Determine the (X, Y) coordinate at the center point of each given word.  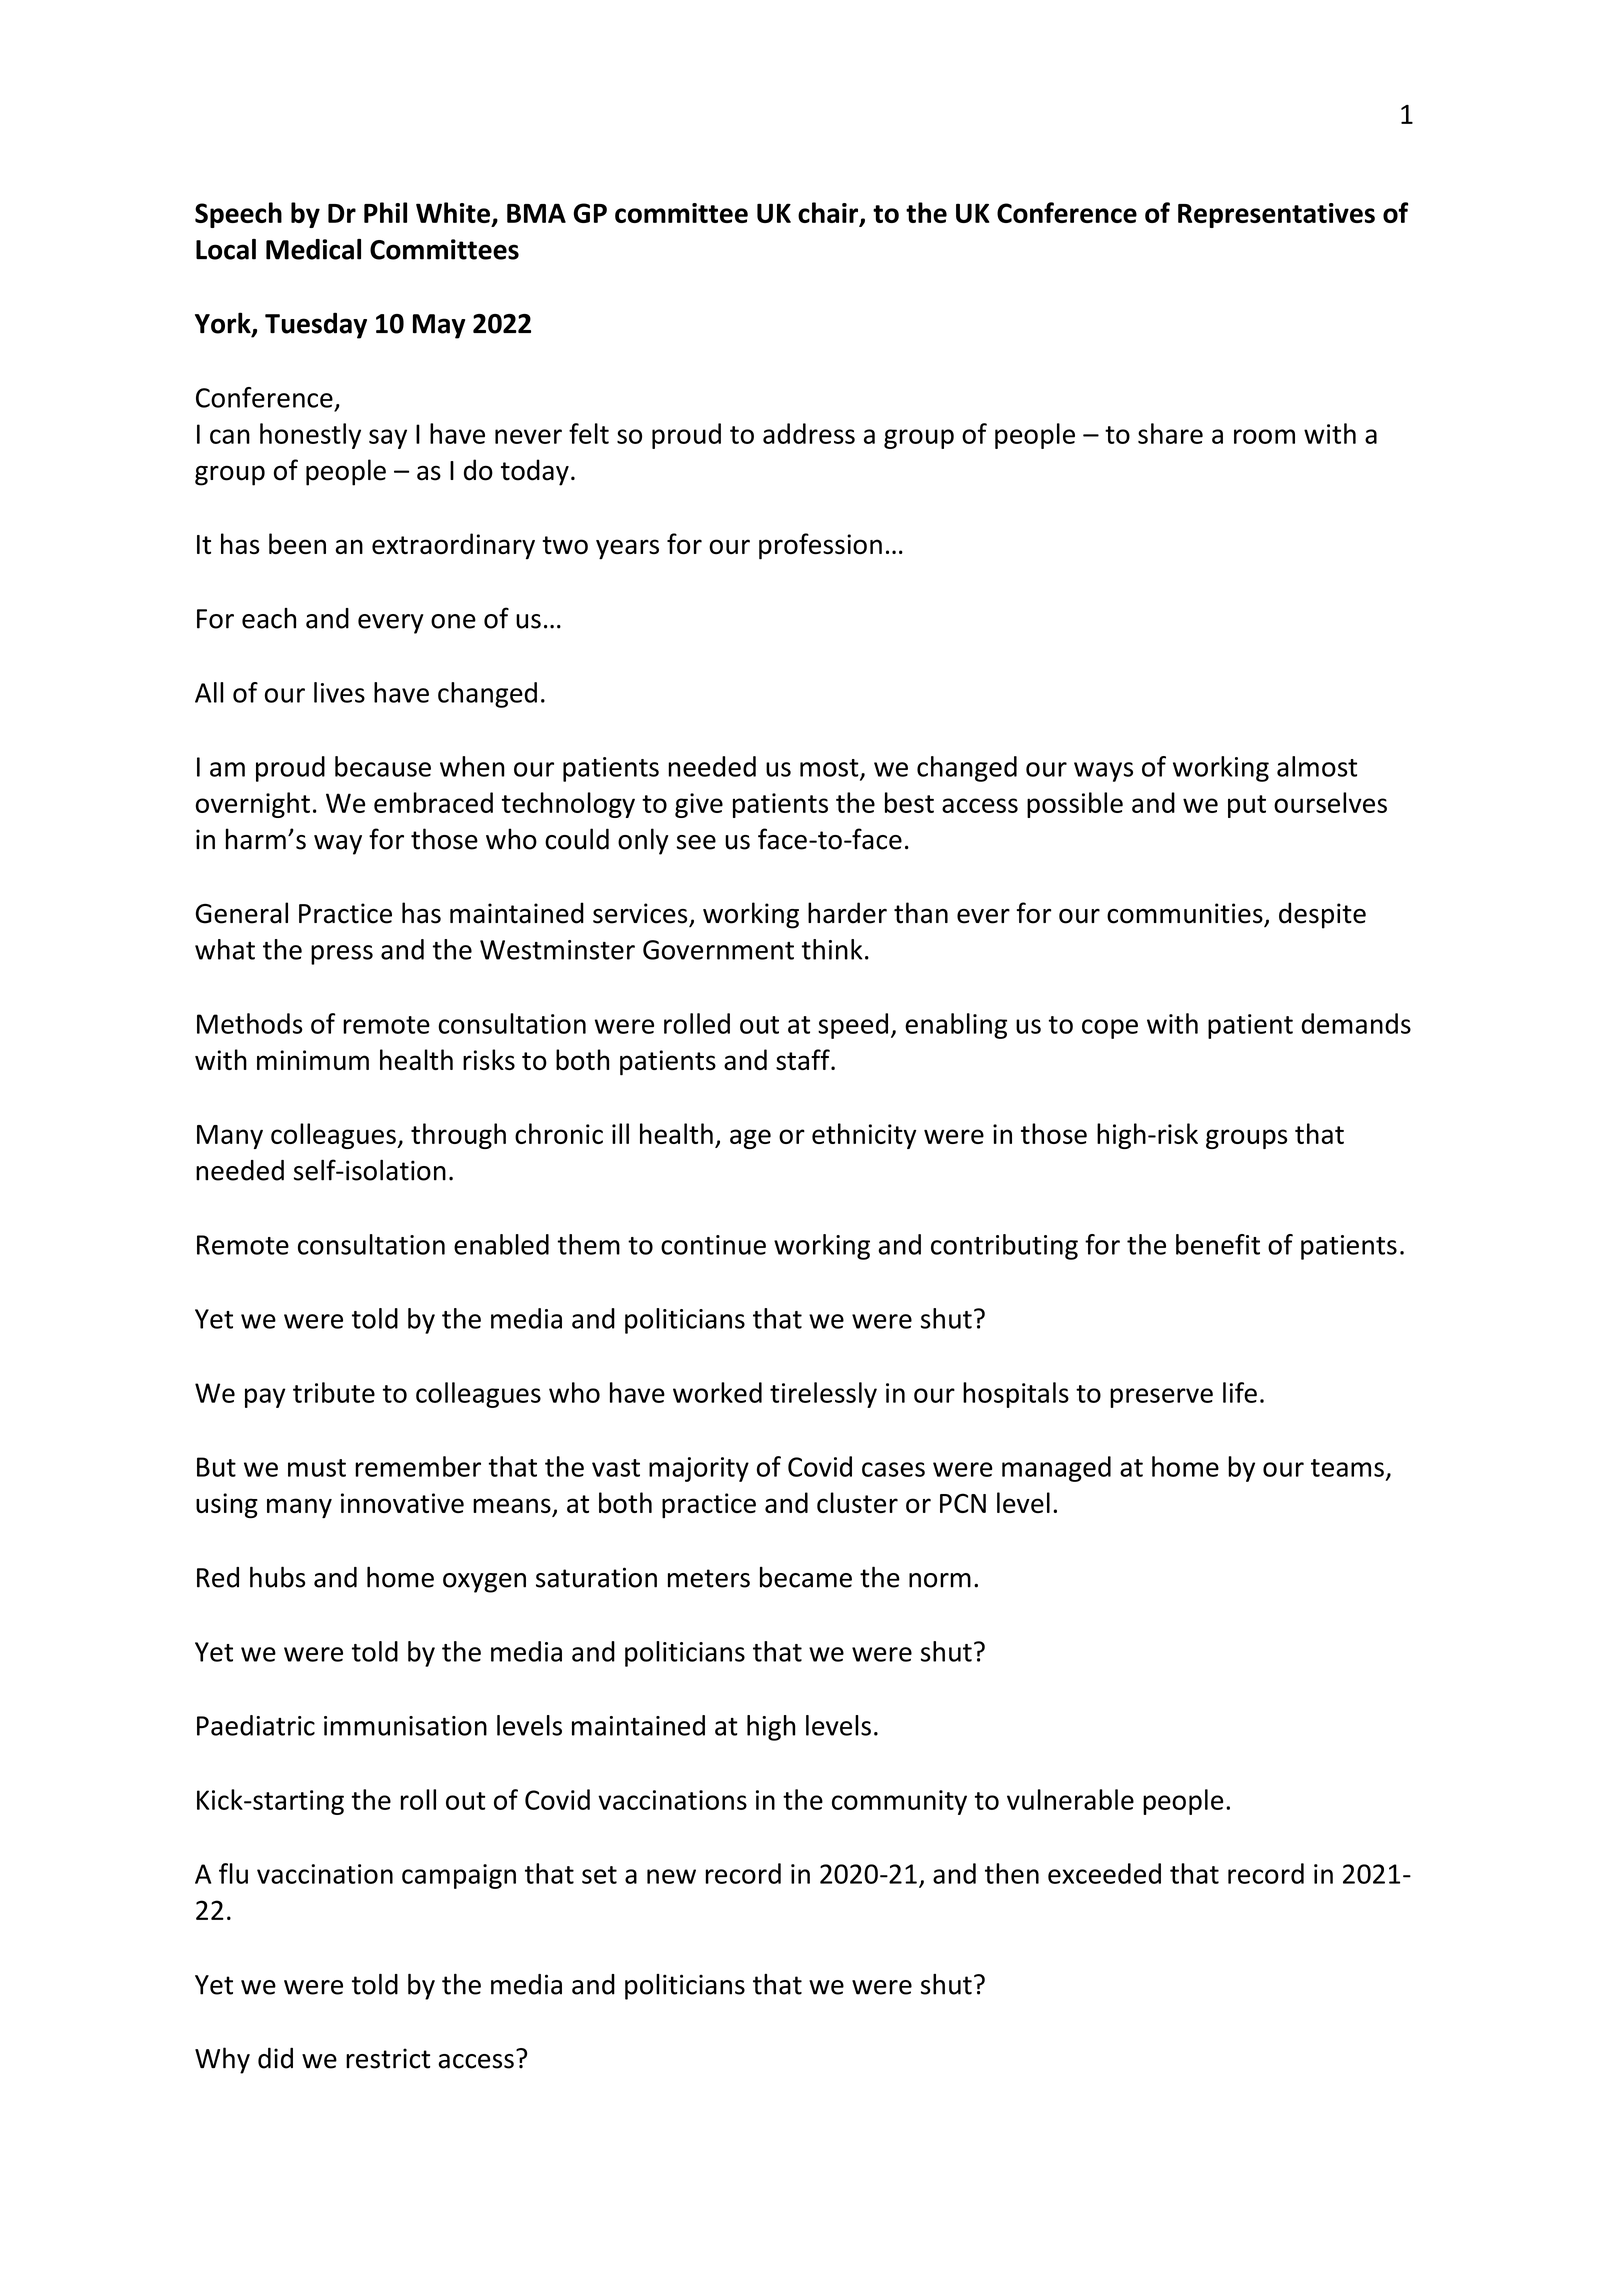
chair (829, 214)
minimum (313, 1060)
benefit (1218, 1244)
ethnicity (864, 1136)
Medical (313, 249)
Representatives (1276, 215)
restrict (388, 2058)
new (671, 1876)
